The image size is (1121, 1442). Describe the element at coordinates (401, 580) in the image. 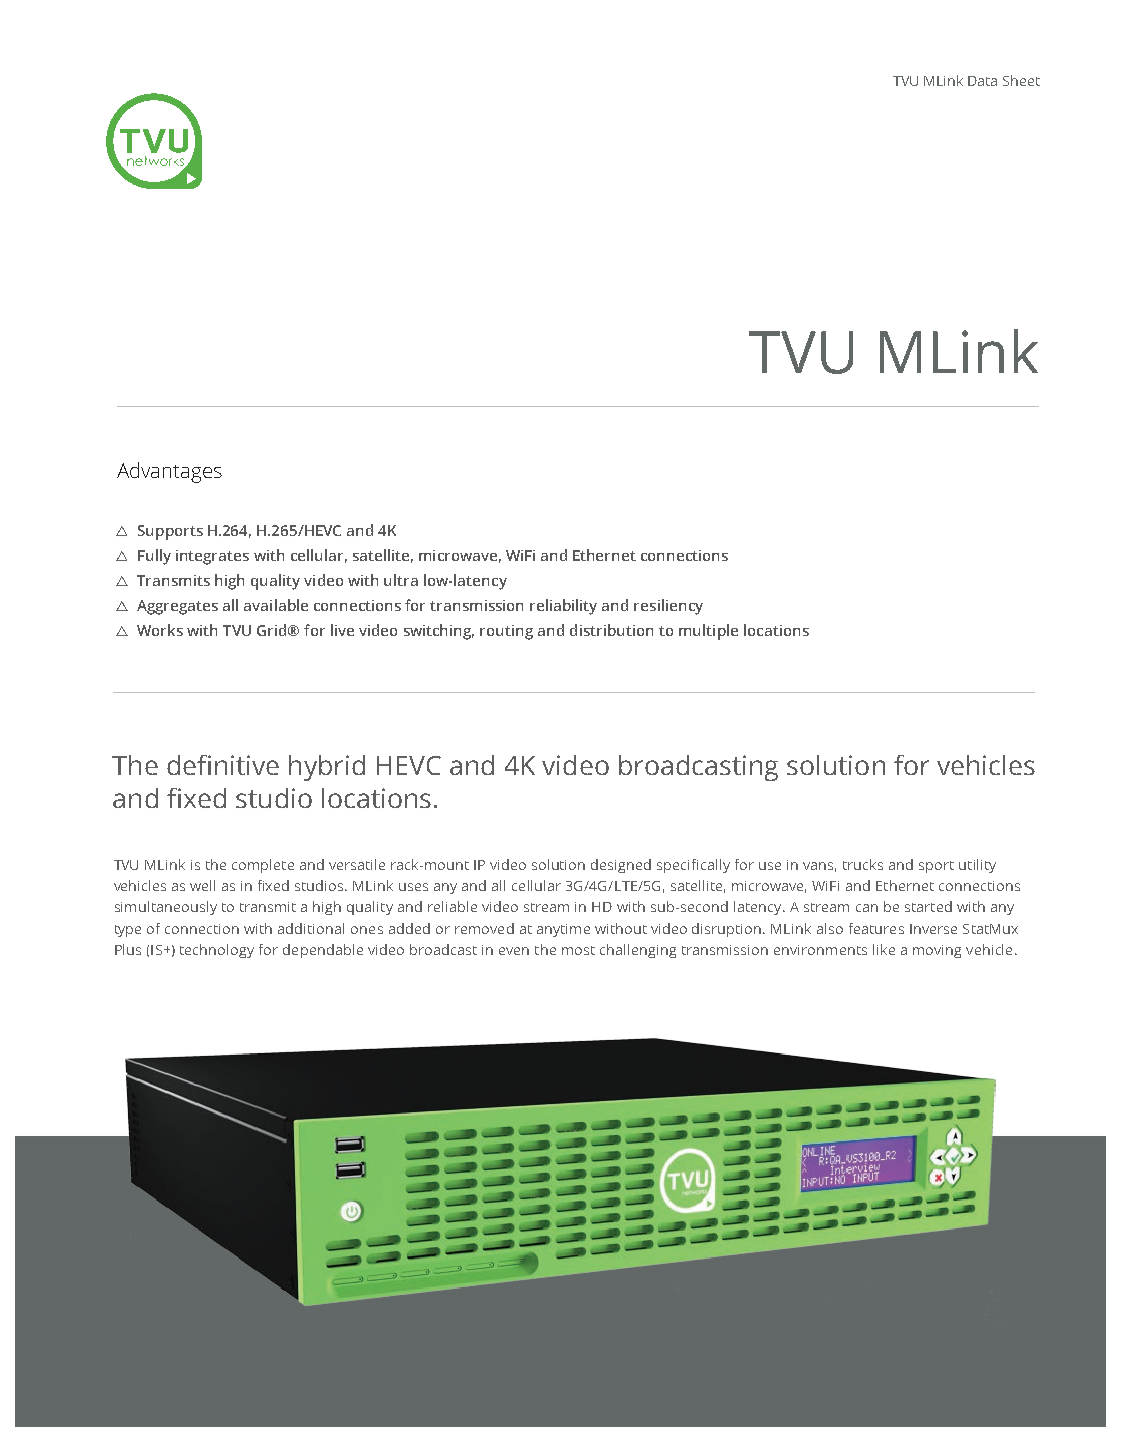

I see `ultra` at that location.
